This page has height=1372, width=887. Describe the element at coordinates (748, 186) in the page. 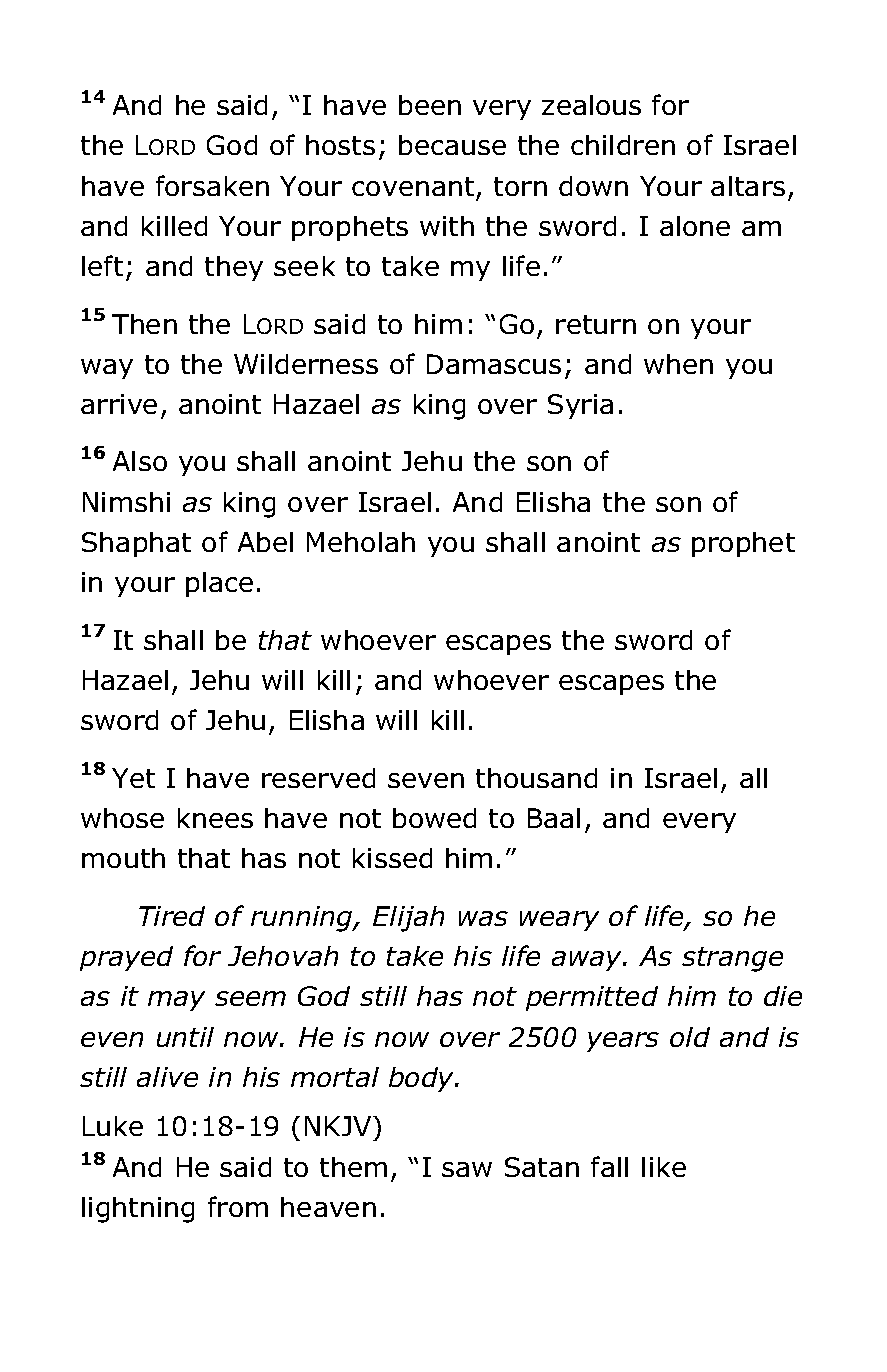

I see `altars` at that location.
